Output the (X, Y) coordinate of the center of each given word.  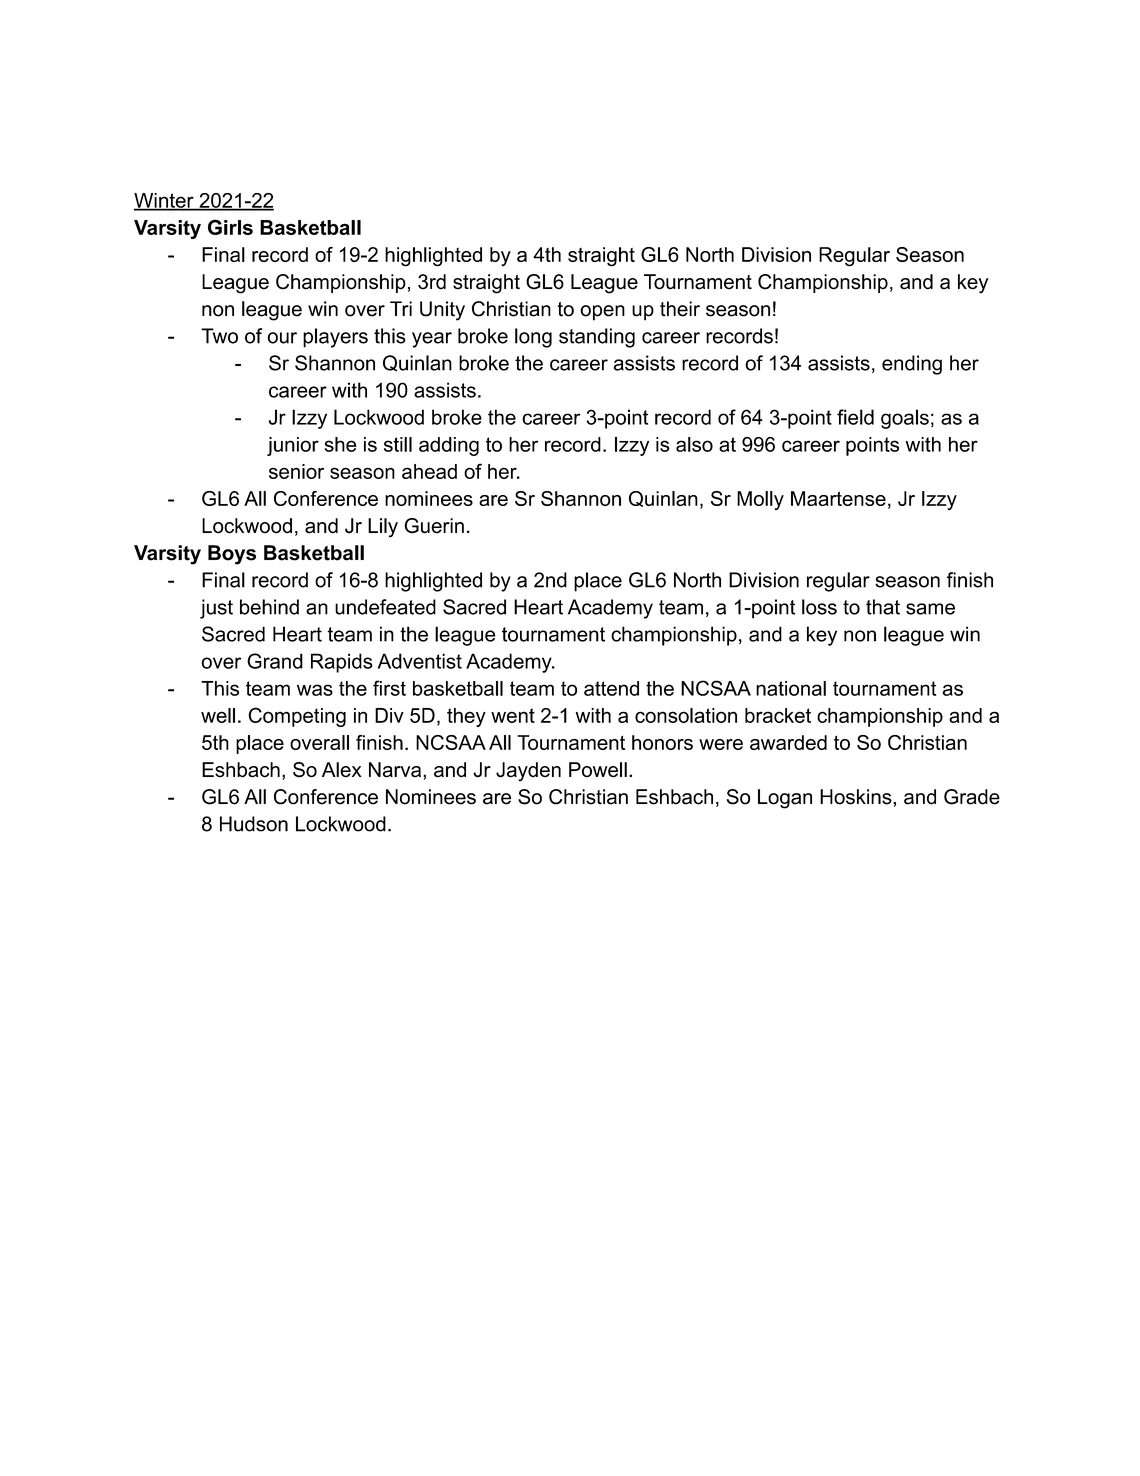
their (680, 309)
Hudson (254, 824)
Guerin (434, 526)
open (602, 313)
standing (597, 338)
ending (912, 365)
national (791, 688)
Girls (230, 227)
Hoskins (857, 797)
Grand (275, 661)
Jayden (528, 772)
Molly (760, 500)
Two (219, 336)
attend (611, 688)
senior (296, 471)
